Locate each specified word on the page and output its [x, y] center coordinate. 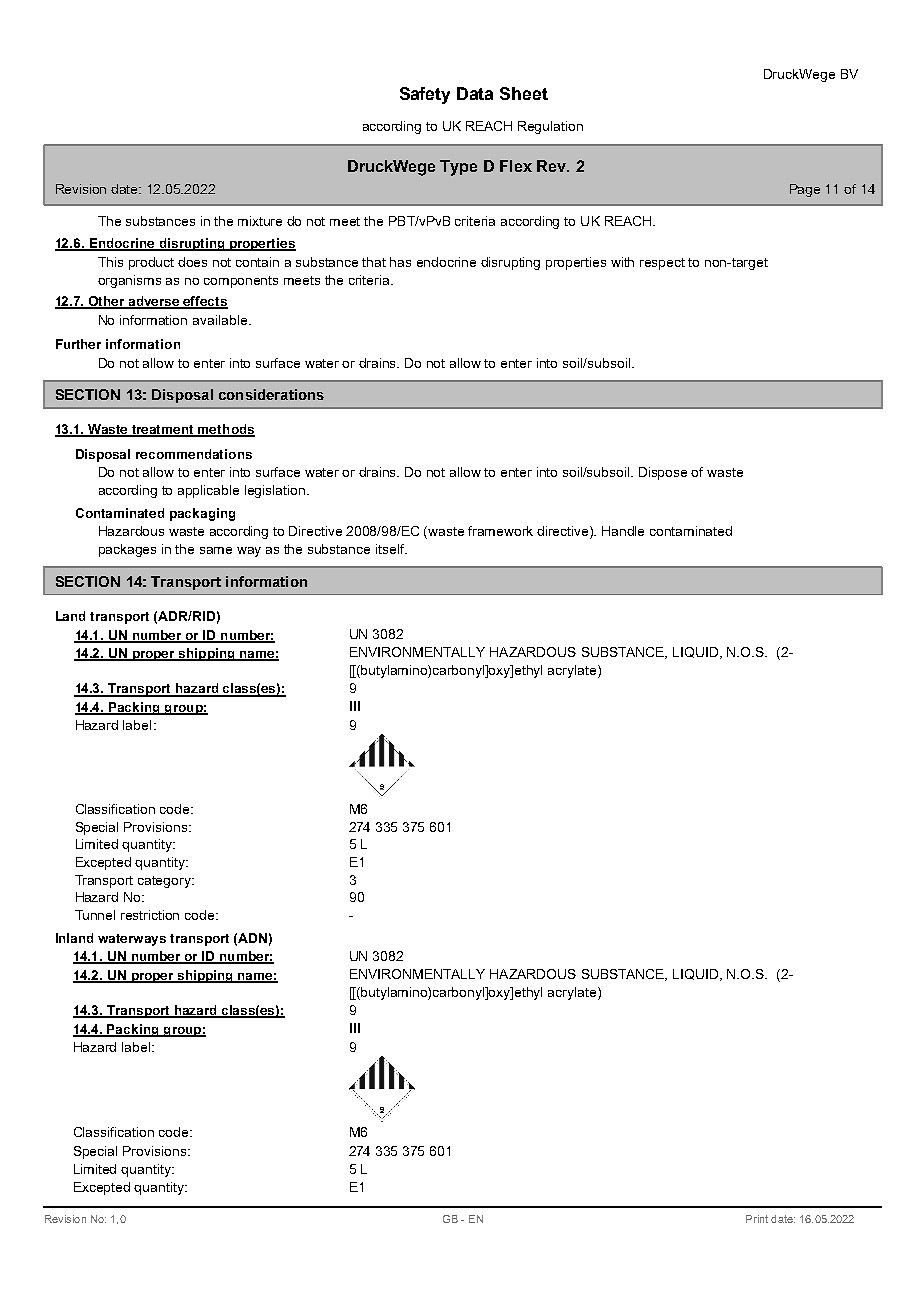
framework [500, 531]
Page [805, 190]
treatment [163, 430]
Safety [425, 95]
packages [127, 550]
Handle [623, 531]
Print [757, 1219]
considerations [271, 394]
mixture [260, 221]
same [216, 550]
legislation [276, 491]
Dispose [663, 473]
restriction [150, 915]
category [166, 882]
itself [391, 549]
